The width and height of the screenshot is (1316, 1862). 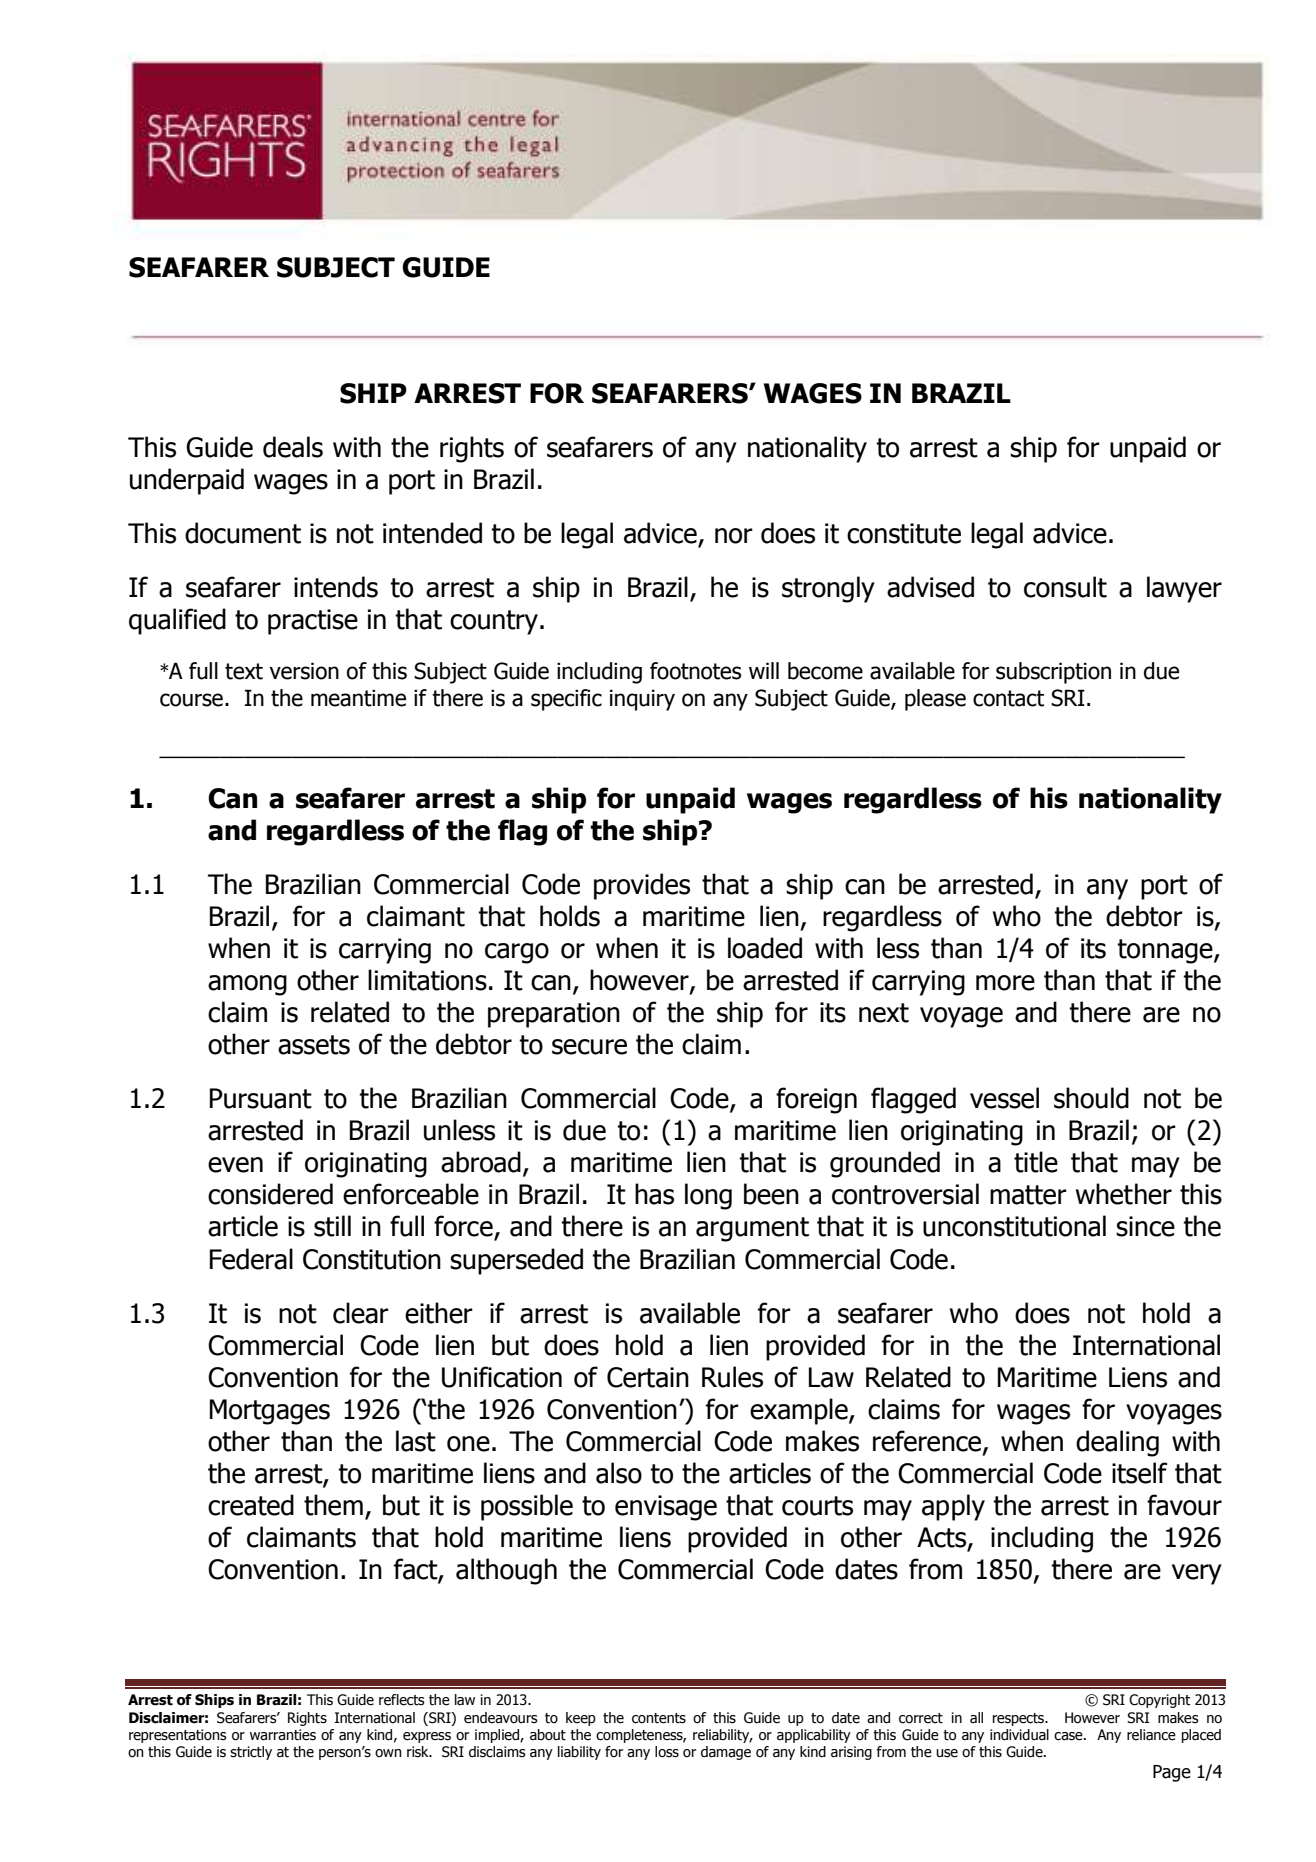 I want to click on consult, so click(x=1065, y=587).
